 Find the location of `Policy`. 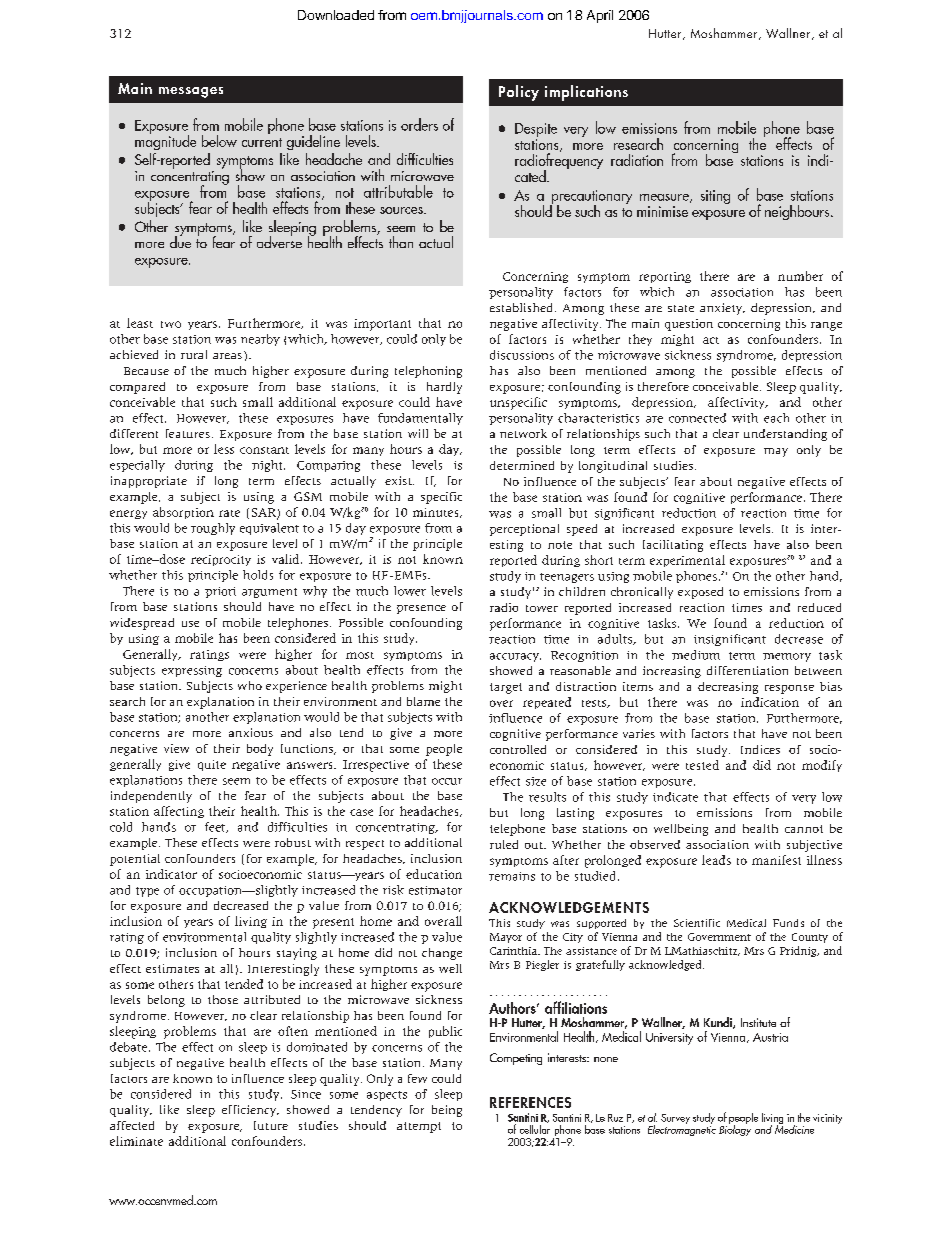

Policy is located at coordinates (519, 93).
